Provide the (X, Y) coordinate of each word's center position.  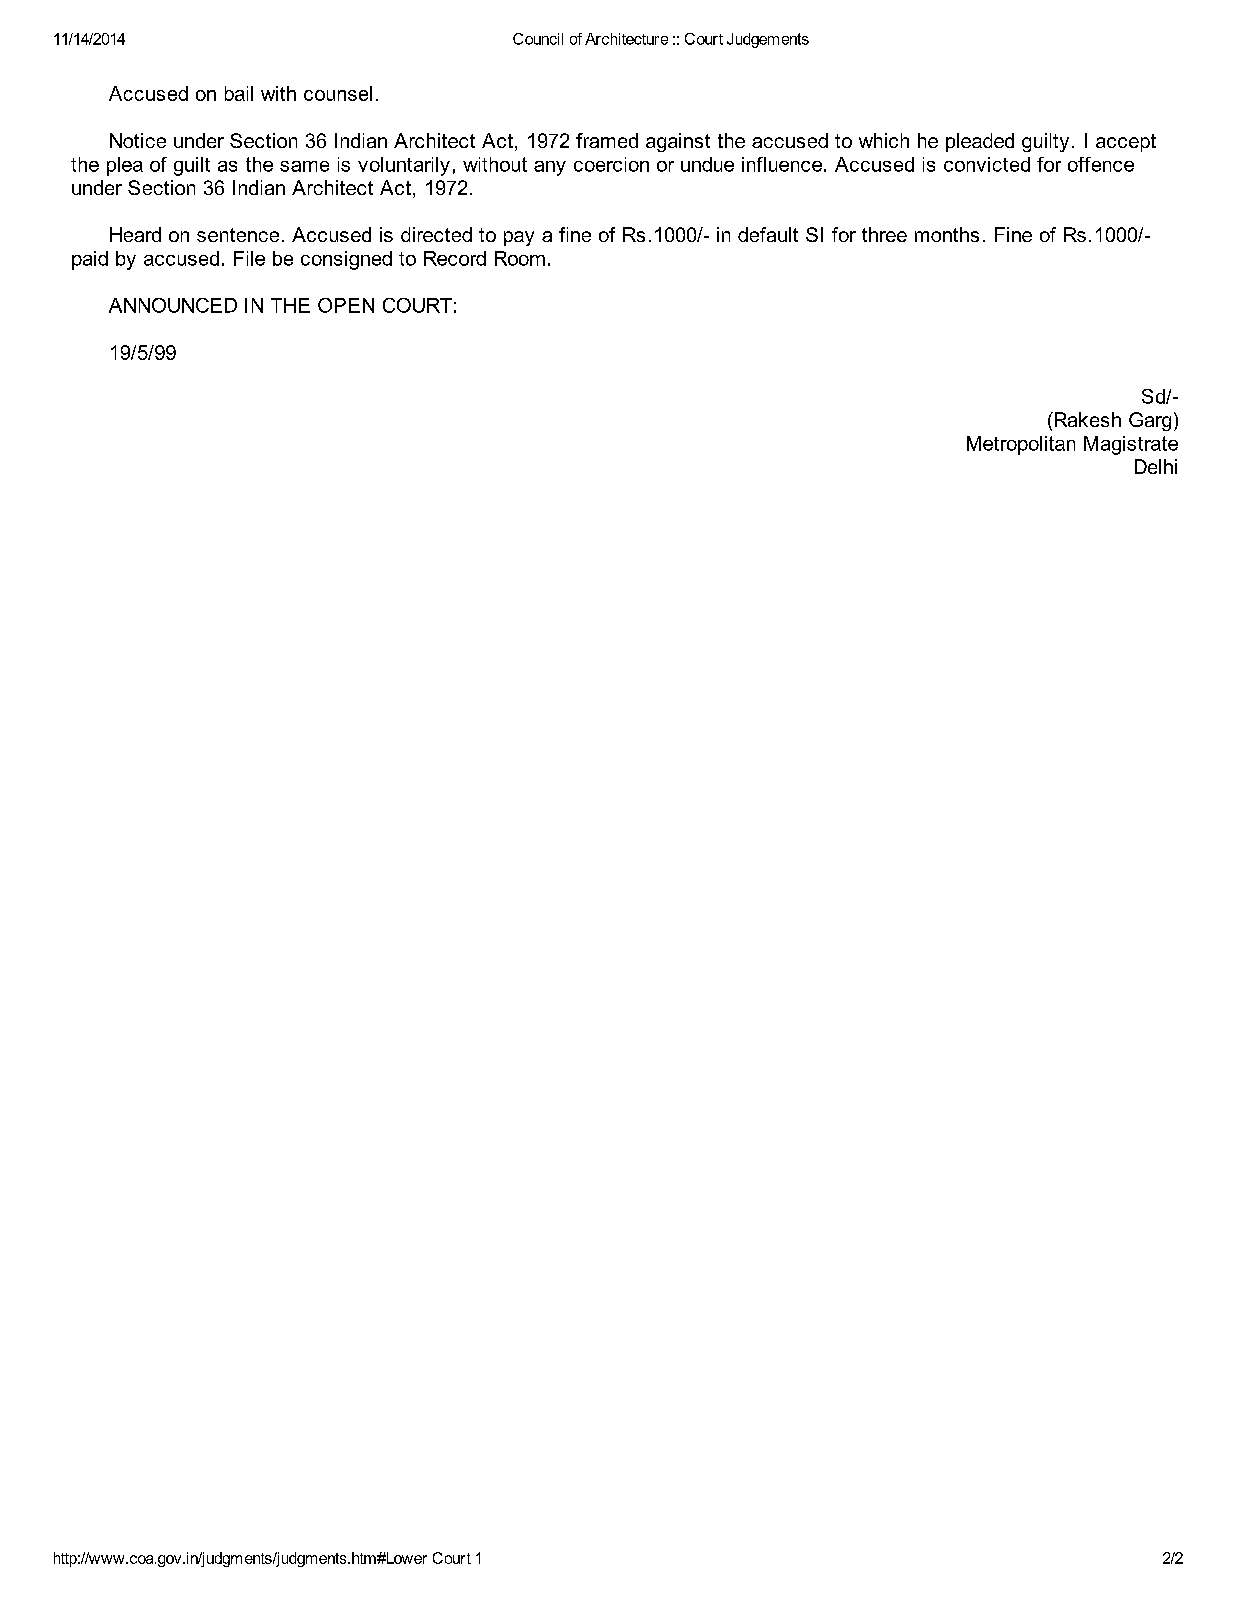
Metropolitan (1021, 445)
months (947, 234)
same (304, 166)
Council (538, 39)
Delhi (1156, 466)
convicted (987, 164)
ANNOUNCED (173, 305)
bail (239, 93)
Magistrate (1131, 445)
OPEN (346, 305)
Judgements (768, 40)
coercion (611, 164)
